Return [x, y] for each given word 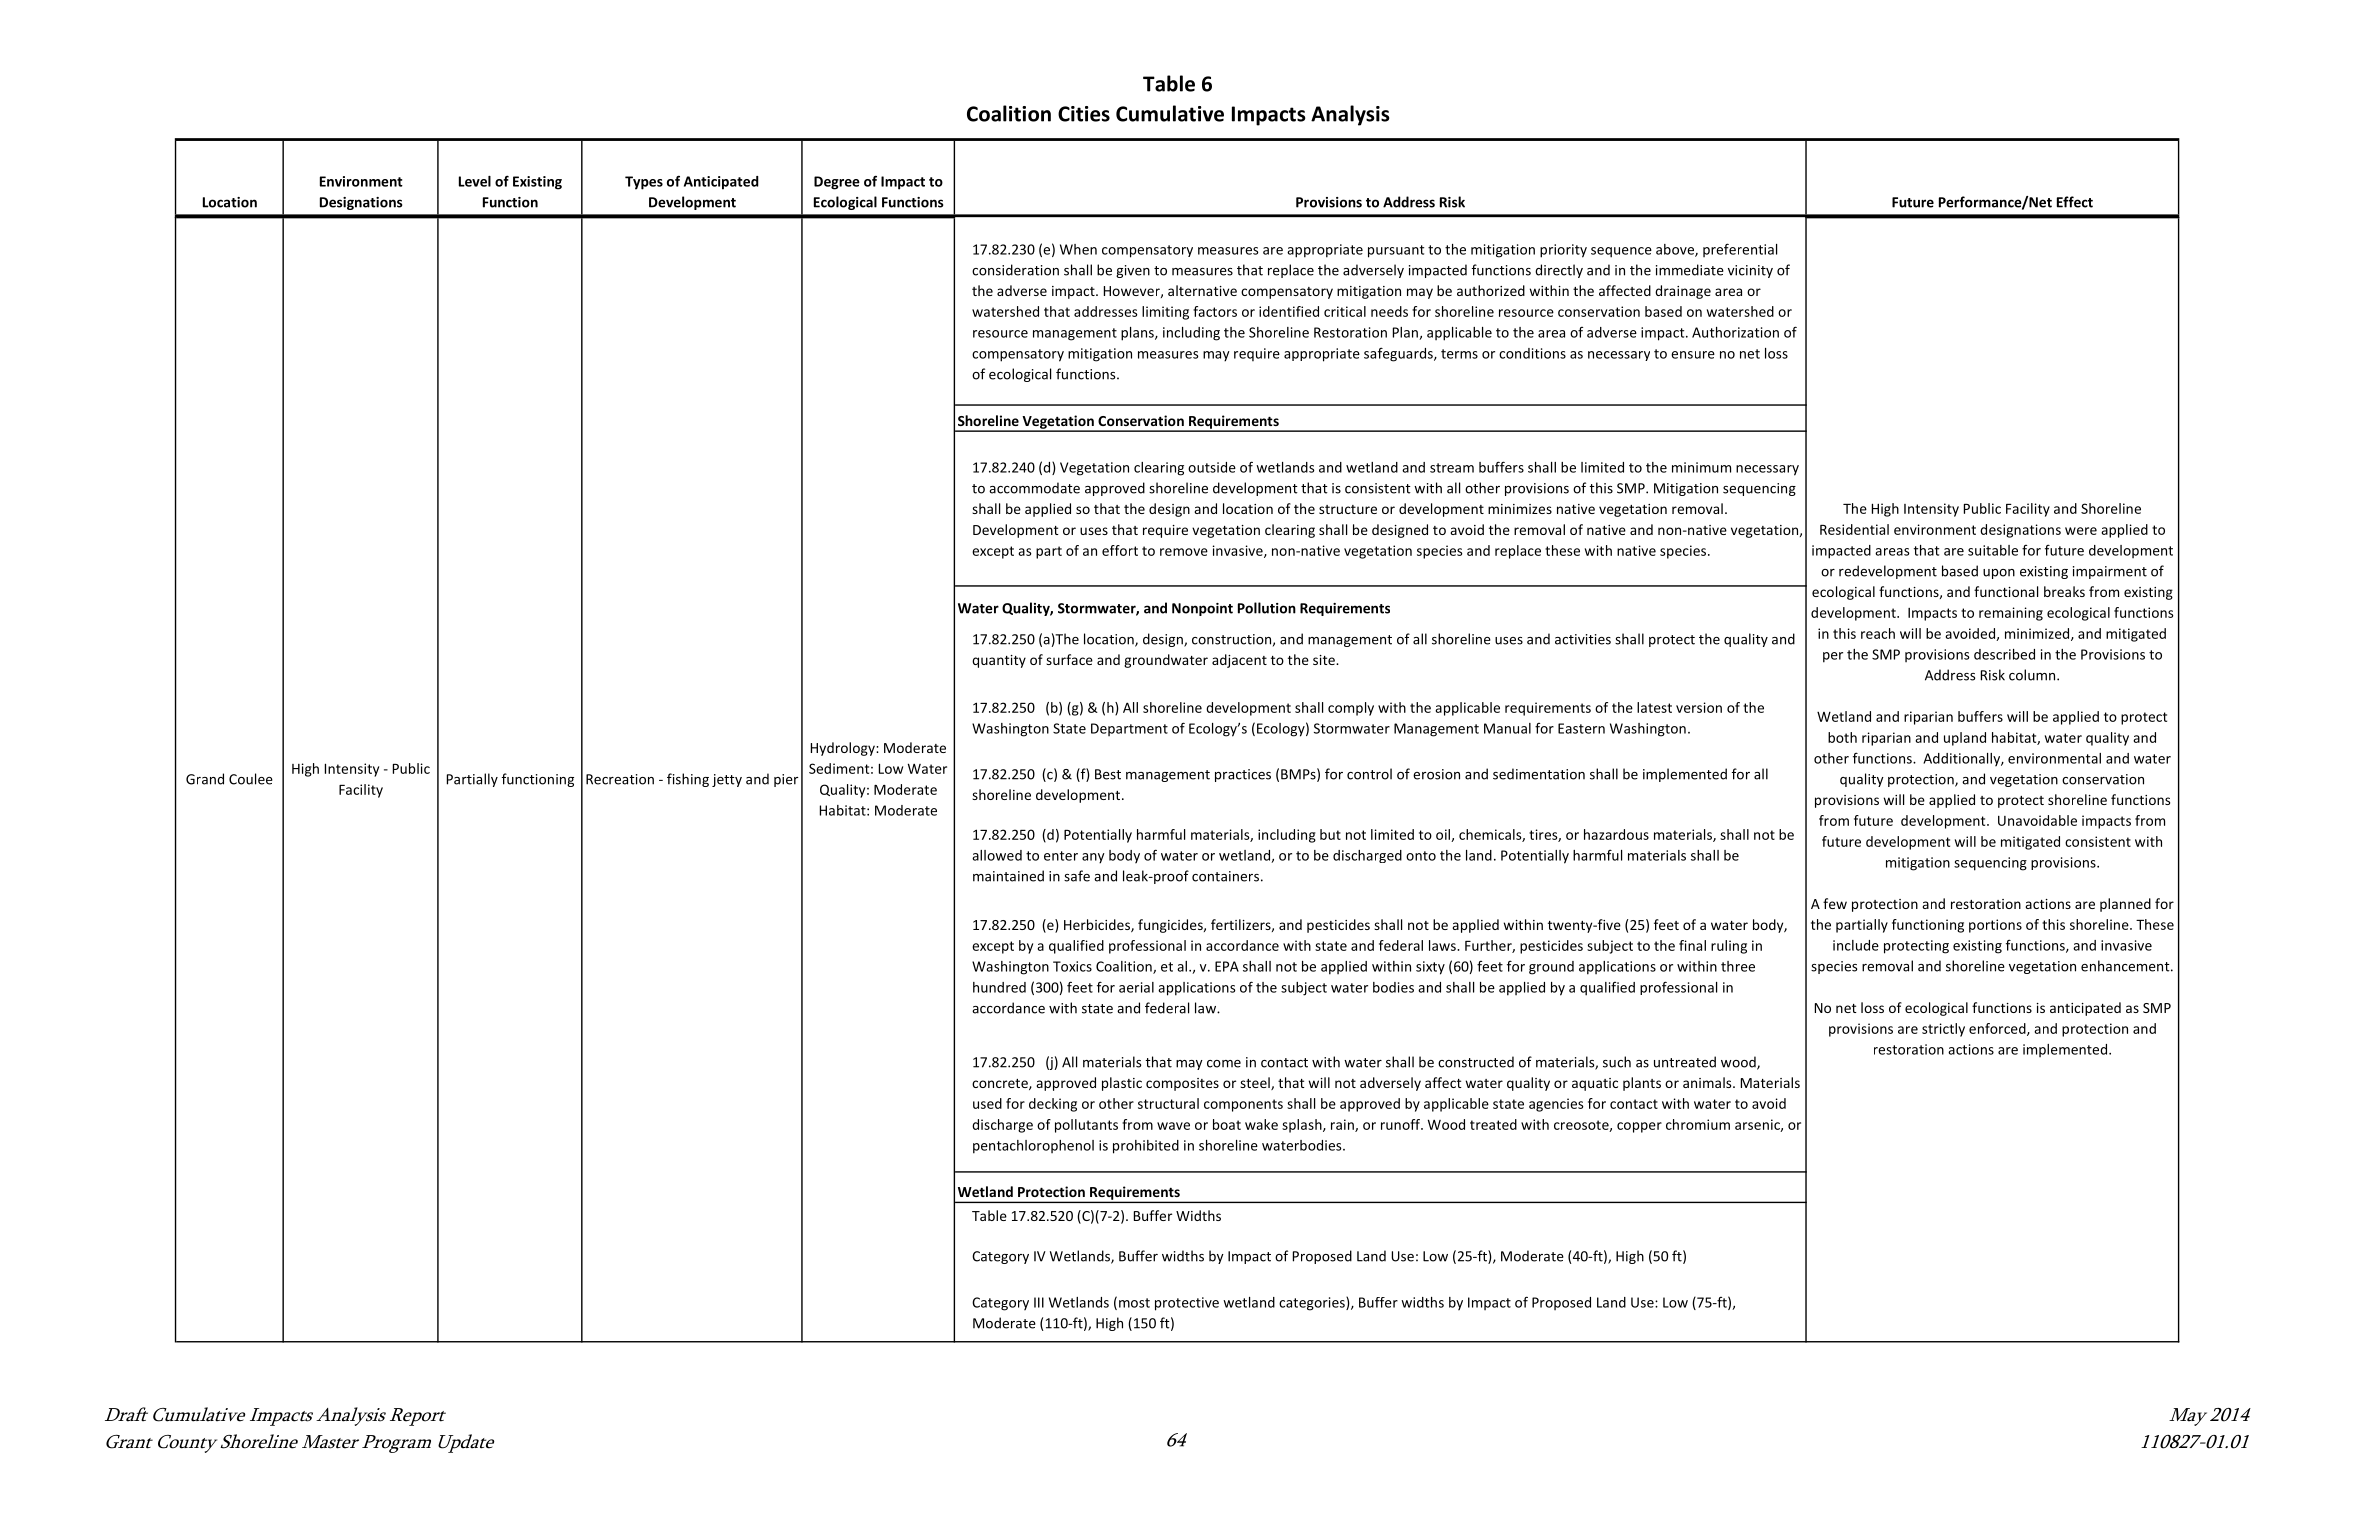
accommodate [1034, 488]
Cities [1084, 114]
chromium [1698, 1124]
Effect [2075, 202]
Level [475, 181]
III [1039, 1302]
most [1134, 1303]
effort [1120, 550]
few [1835, 903]
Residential [1854, 529]
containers [1225, 876]
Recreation [620, 779]
